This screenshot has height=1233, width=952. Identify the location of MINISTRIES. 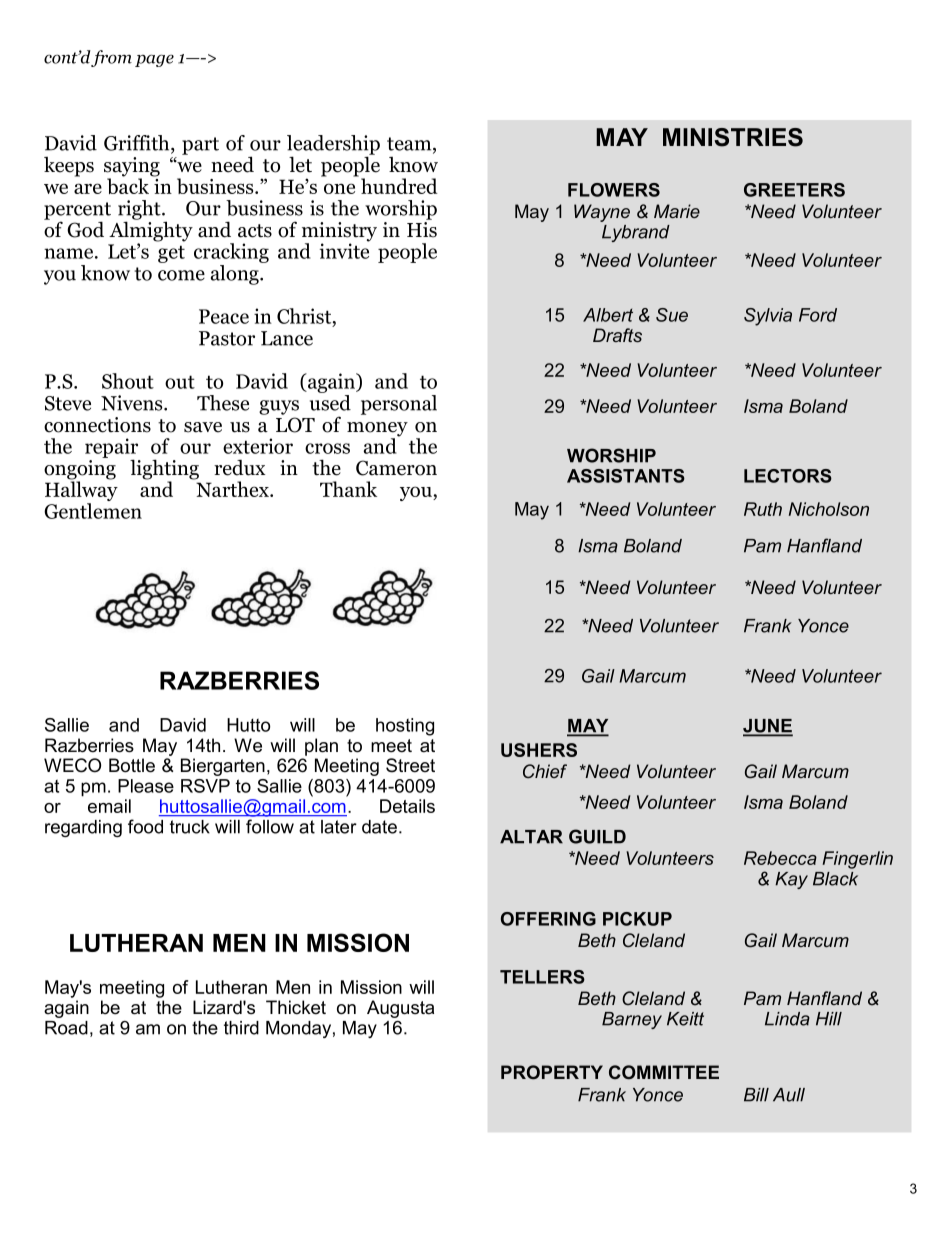
(733, 137).
